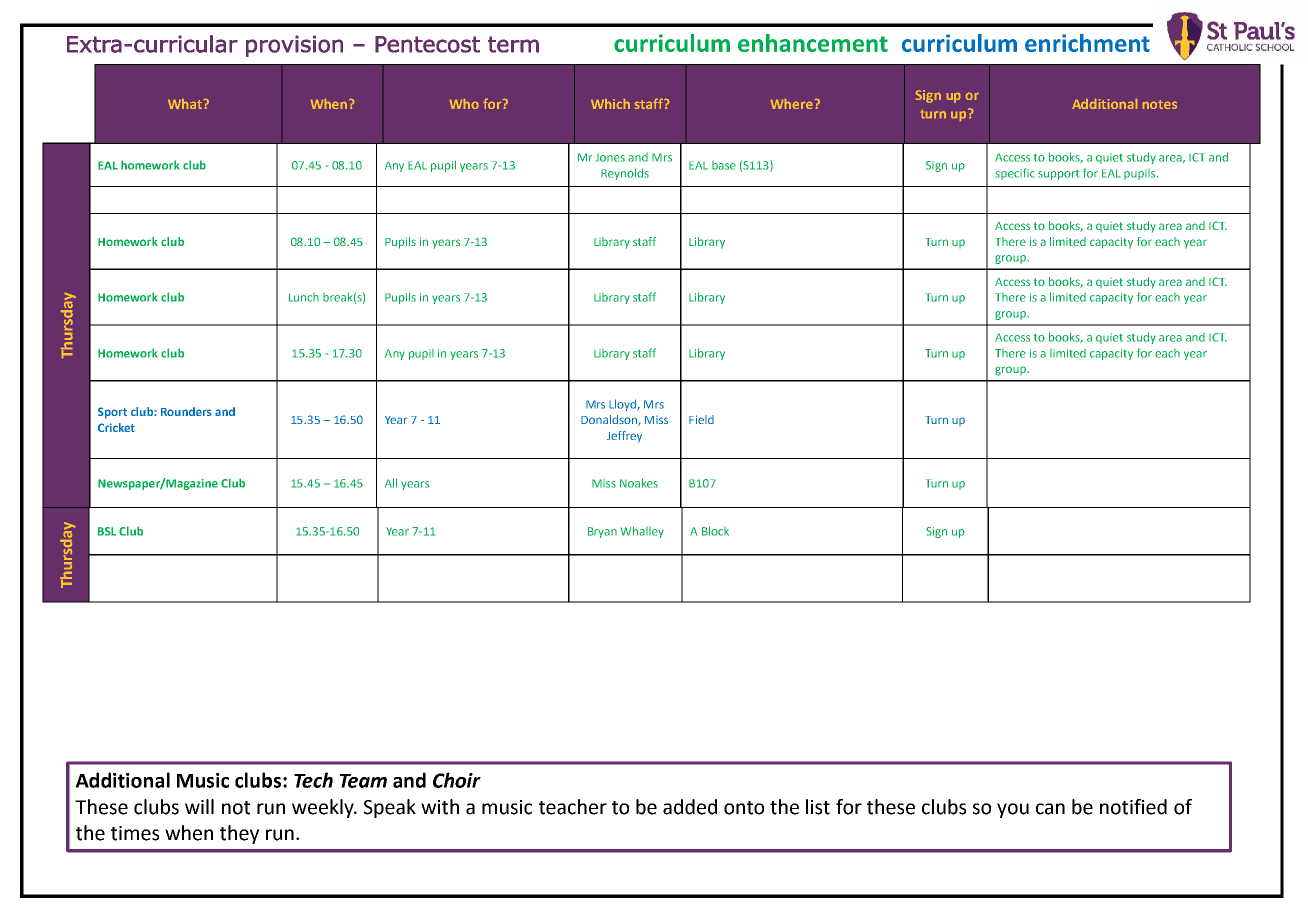 The height and width of the page is (924, 1308). Describe the element at coordinates (294, 46) in the page. I see `provision` at that location.
